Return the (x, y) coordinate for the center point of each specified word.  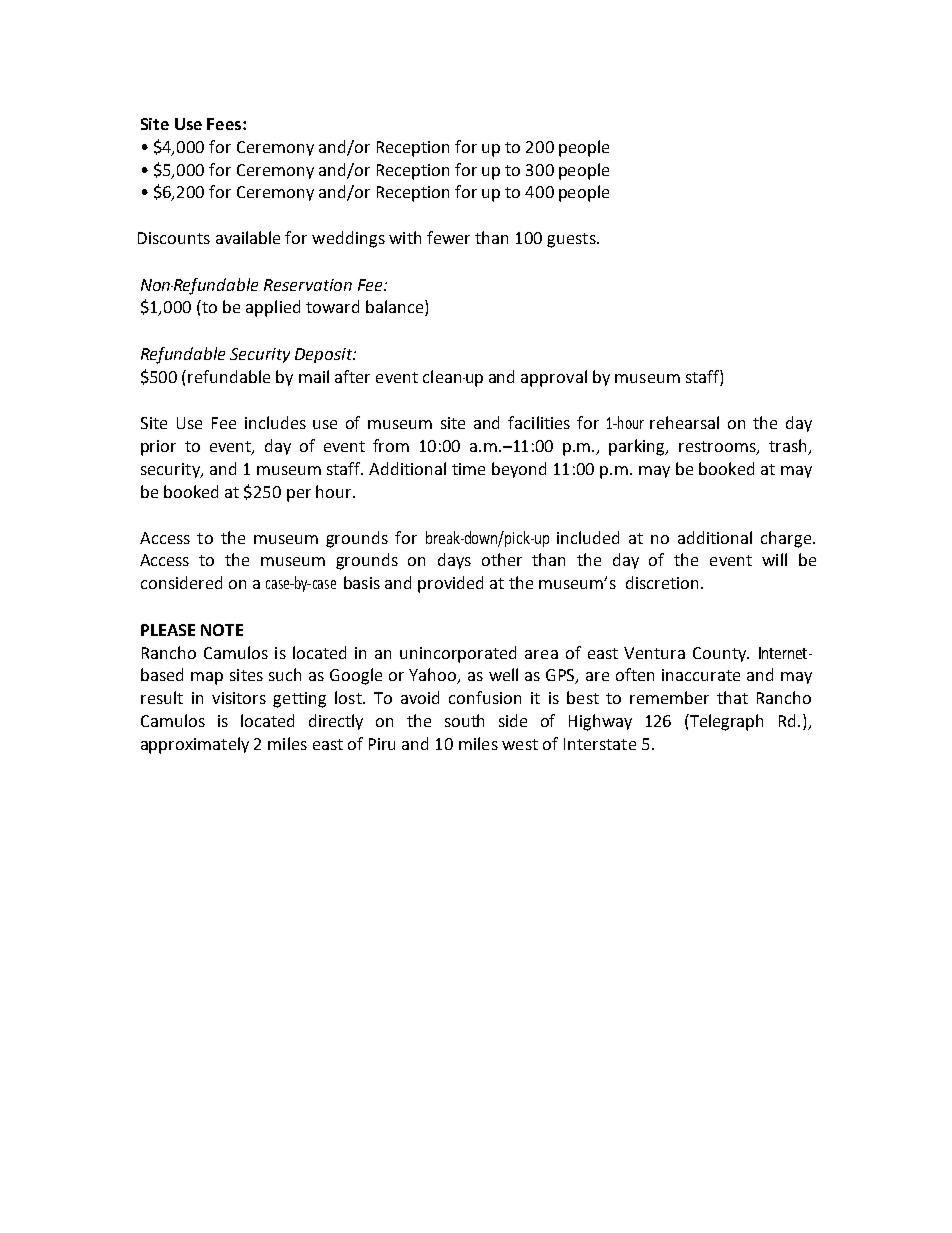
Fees (224, 124)
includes (275, 422)
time (468, 469)
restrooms (718, 448)
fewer (448, 237)
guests (572, 240)
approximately (195, 745)
